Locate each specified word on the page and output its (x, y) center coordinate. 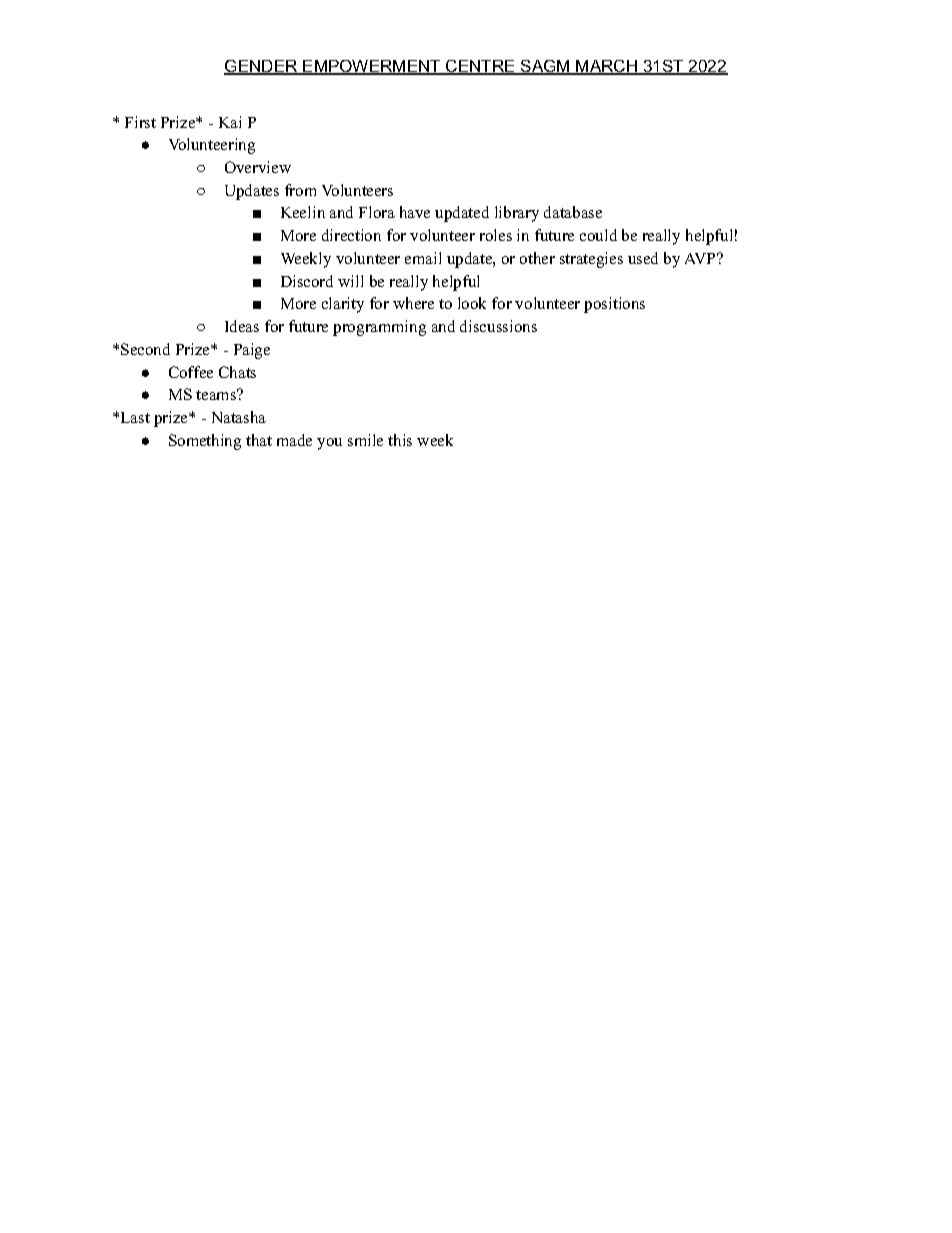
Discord (307, 281)
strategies (591, 260)
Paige (252, 351)
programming (379, 328)
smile (365, 440)
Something (205, 442)
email (423, 258)
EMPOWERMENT (372, 67)
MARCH (607, 67)
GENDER (262, 67)
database (573, 212)
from (300, 190)
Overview (258, 167)
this (400, 440)
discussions (498, 326)
